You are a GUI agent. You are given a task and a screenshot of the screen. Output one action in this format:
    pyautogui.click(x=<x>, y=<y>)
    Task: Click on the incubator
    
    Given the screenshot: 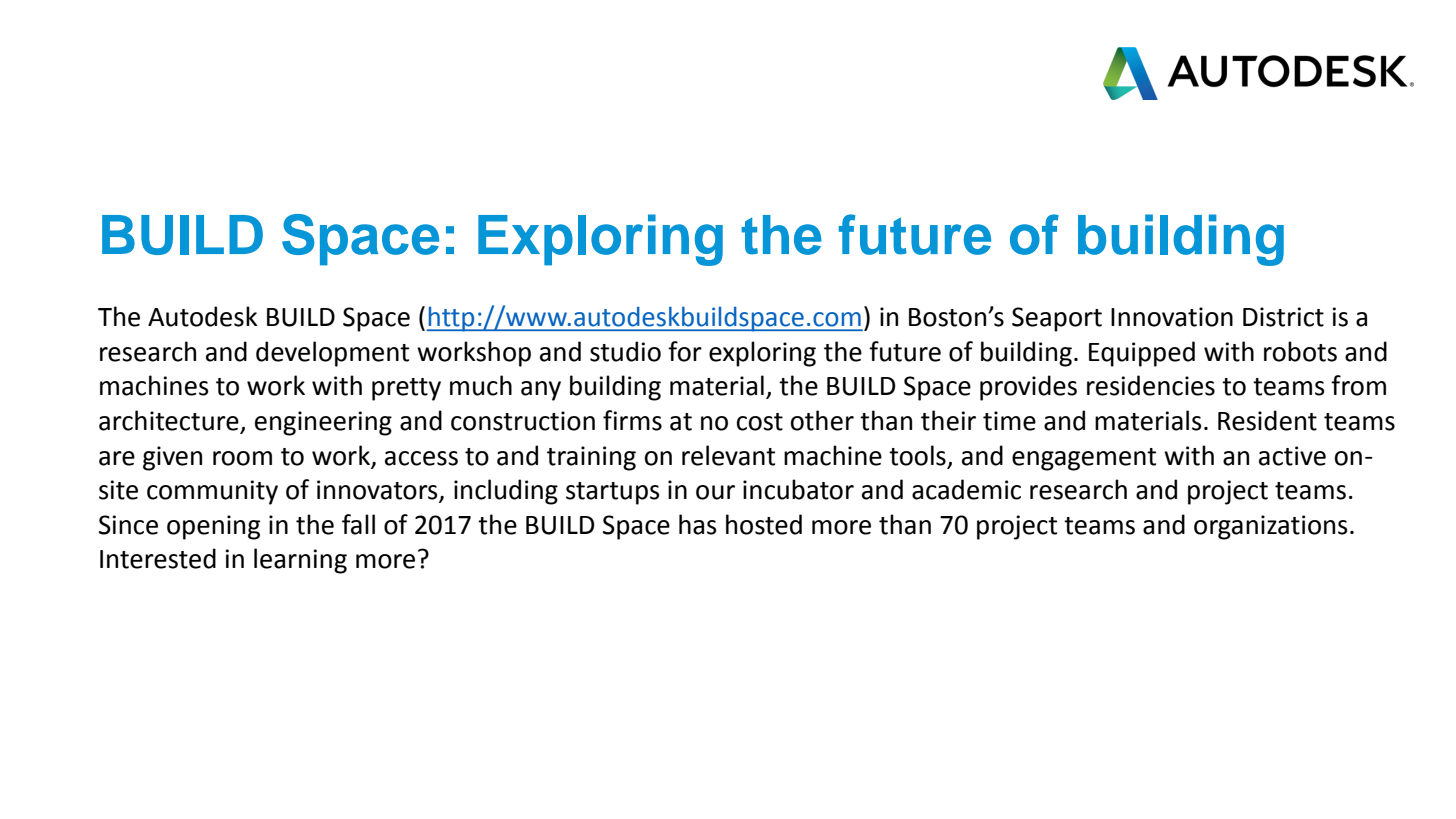 What is the action you would take?
    pyautogui.click(x=798, y=489)
